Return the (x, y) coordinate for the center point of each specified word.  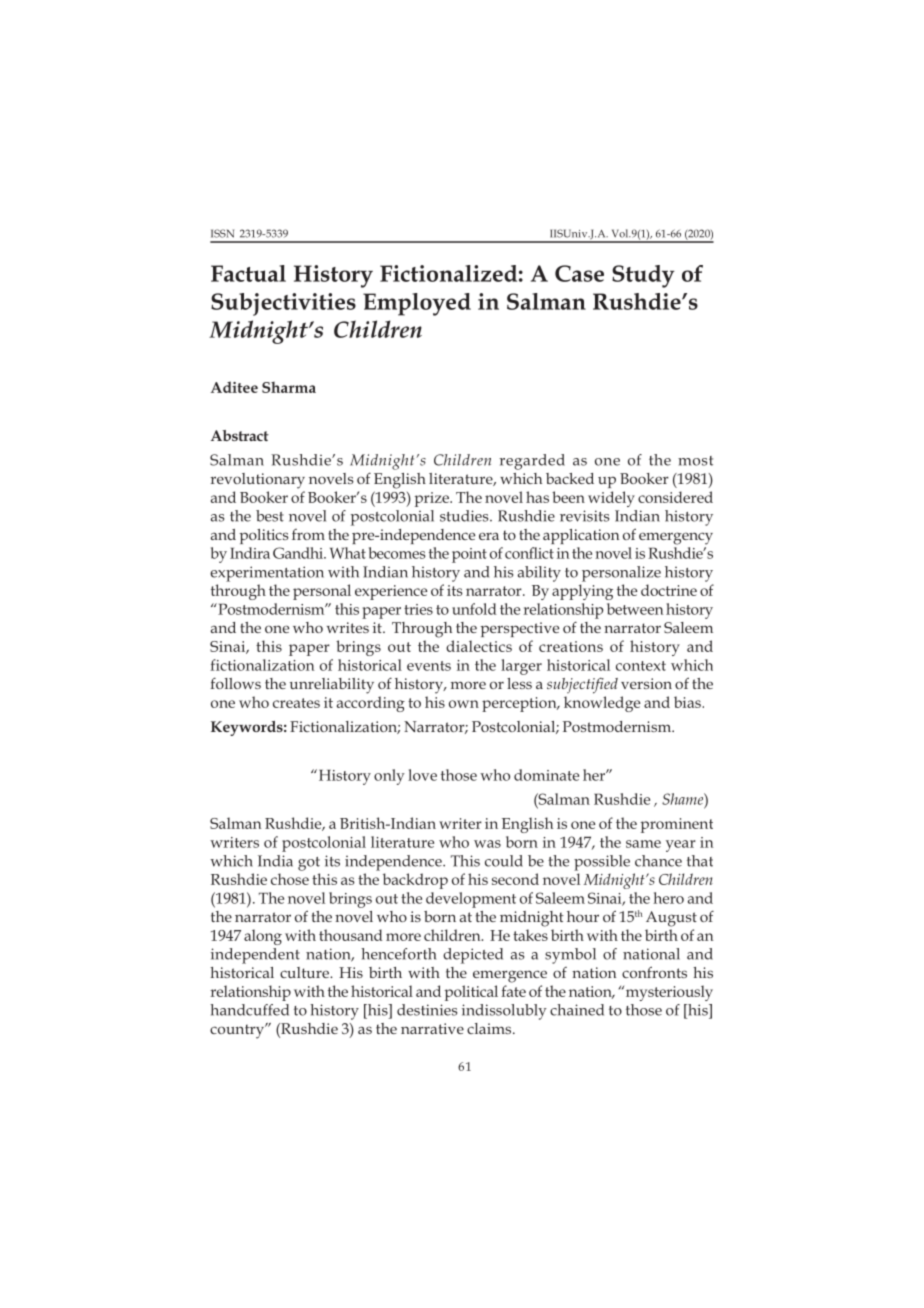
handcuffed (249, 1010)
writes (348, 627)
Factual (248, 273)
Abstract (240, 435)
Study (643, 276)
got (309, 864)
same (643, 844)
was (487, 844)
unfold (474, 609)
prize (432, 499)
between (635, 609)
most (695, 461)
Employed (417, 304)
